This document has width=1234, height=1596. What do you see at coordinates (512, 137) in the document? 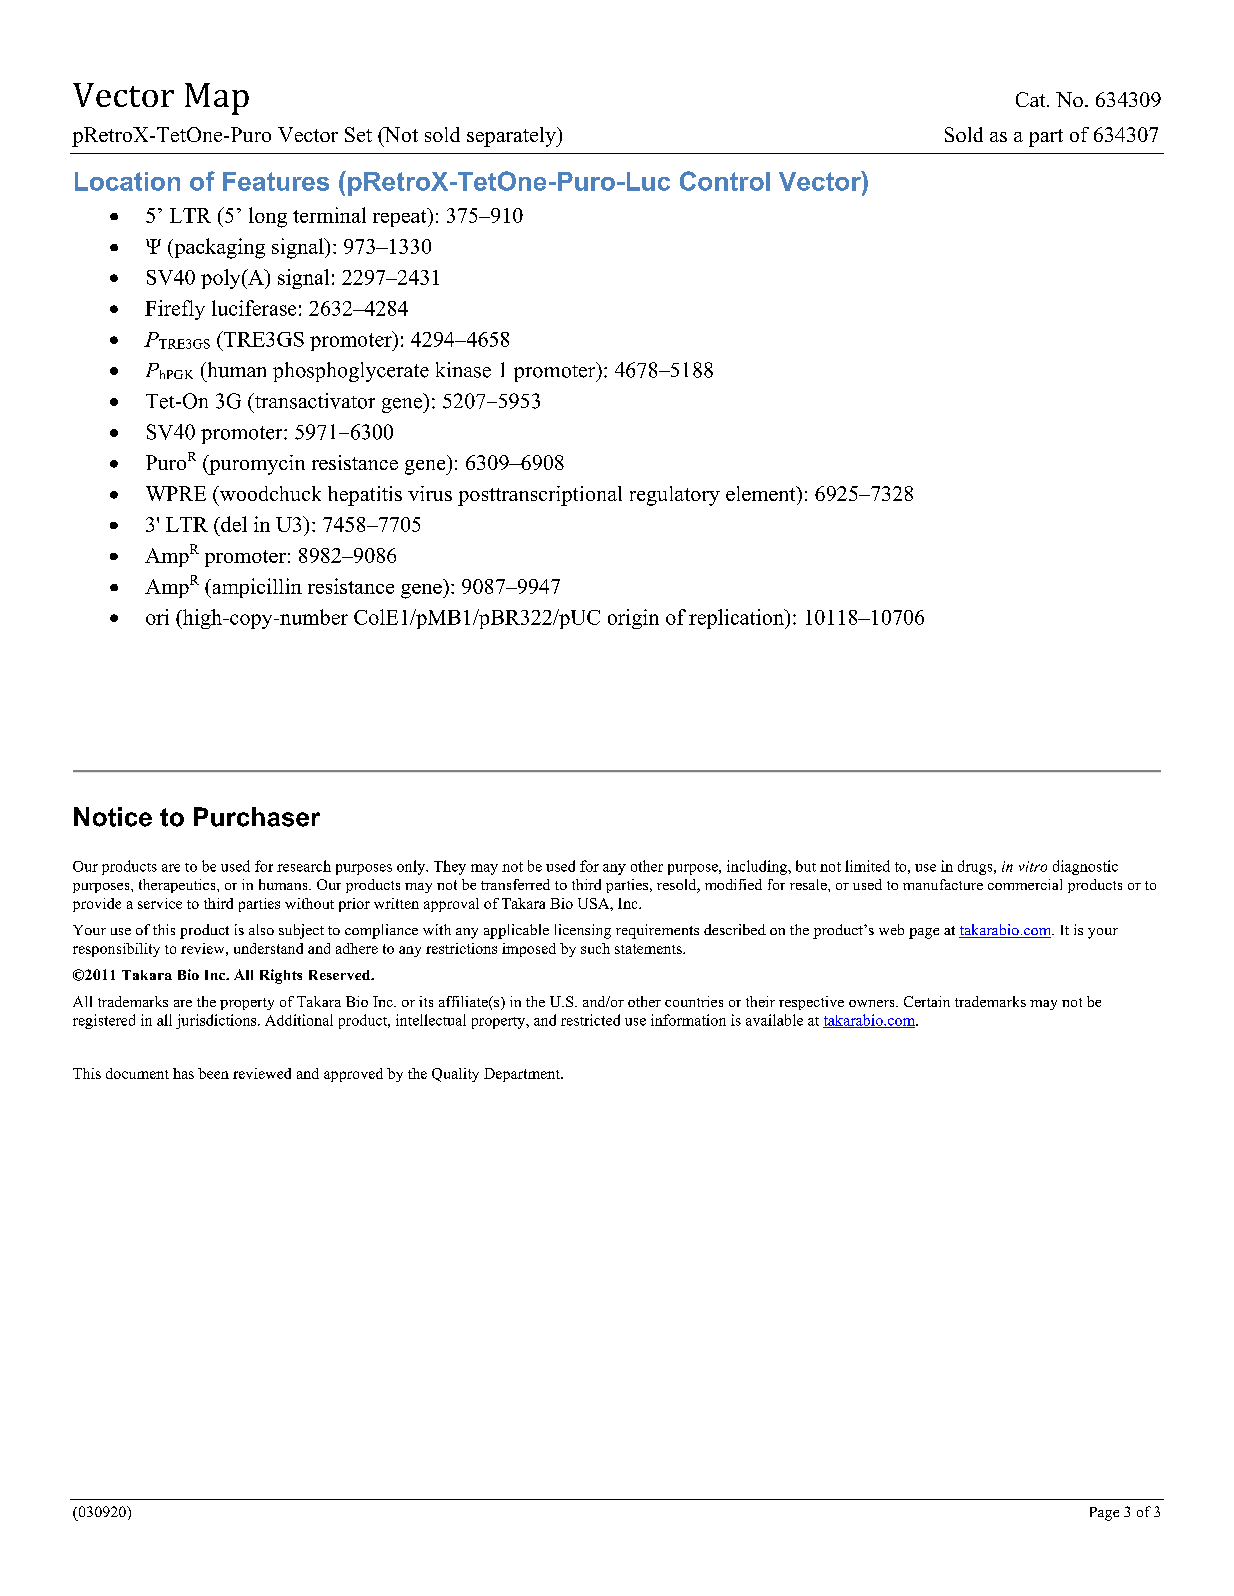
I see `separately` at bounding box center [512, 137].
